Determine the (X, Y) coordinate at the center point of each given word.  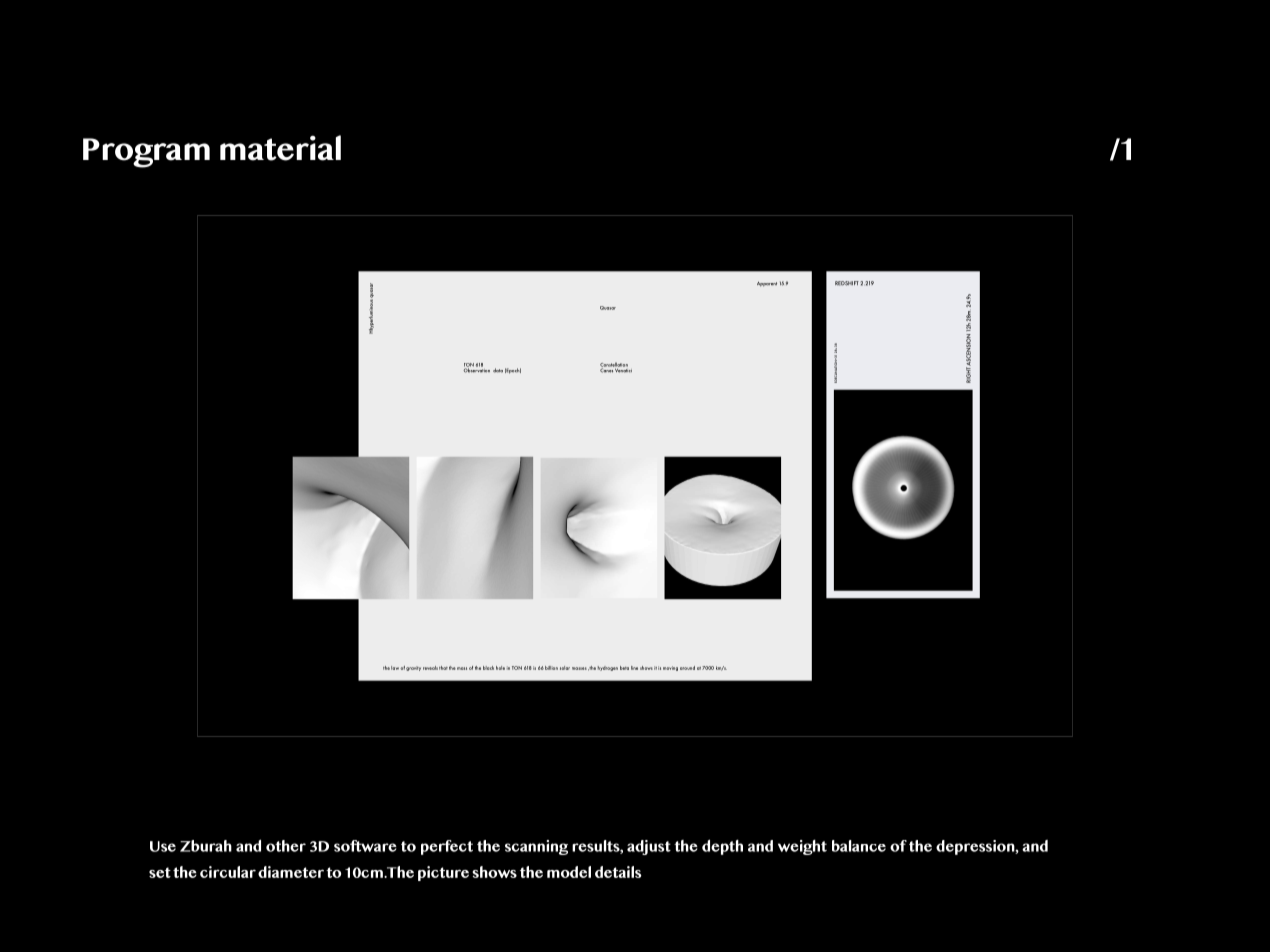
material (280, 148)
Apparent (767, 284)
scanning (536, 847)
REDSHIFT (847, 283)
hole (500, 668)
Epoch (513, 371)
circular (228, 872)
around (687, 668)
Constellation (614, 365)
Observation (477, 369)
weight (802, 847)
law (395, 668)
